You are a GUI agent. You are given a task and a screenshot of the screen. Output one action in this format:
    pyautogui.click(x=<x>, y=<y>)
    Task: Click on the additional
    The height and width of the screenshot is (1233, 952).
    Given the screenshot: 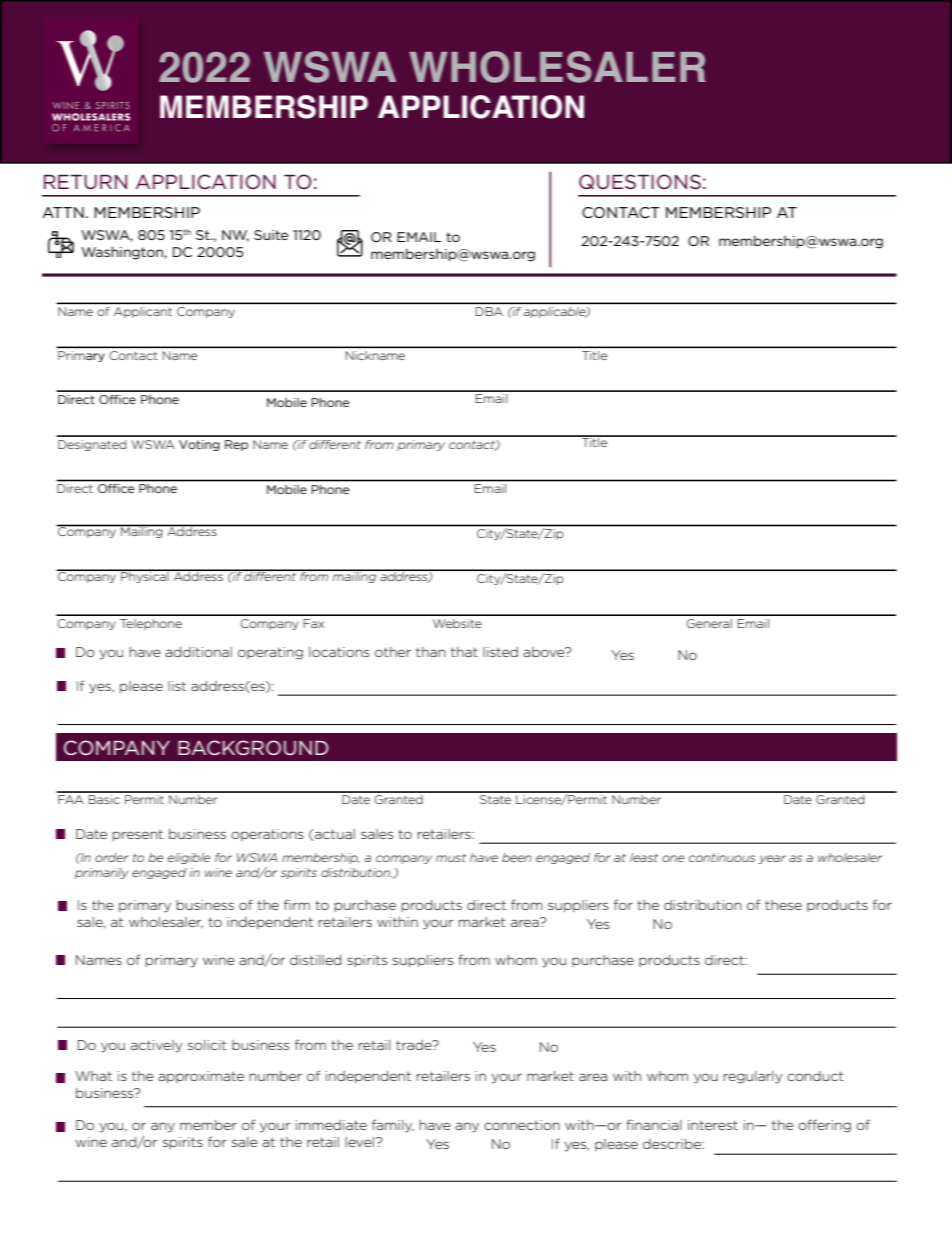 What is the action you would take?
    pyautogui.click(x=198, y=652)
